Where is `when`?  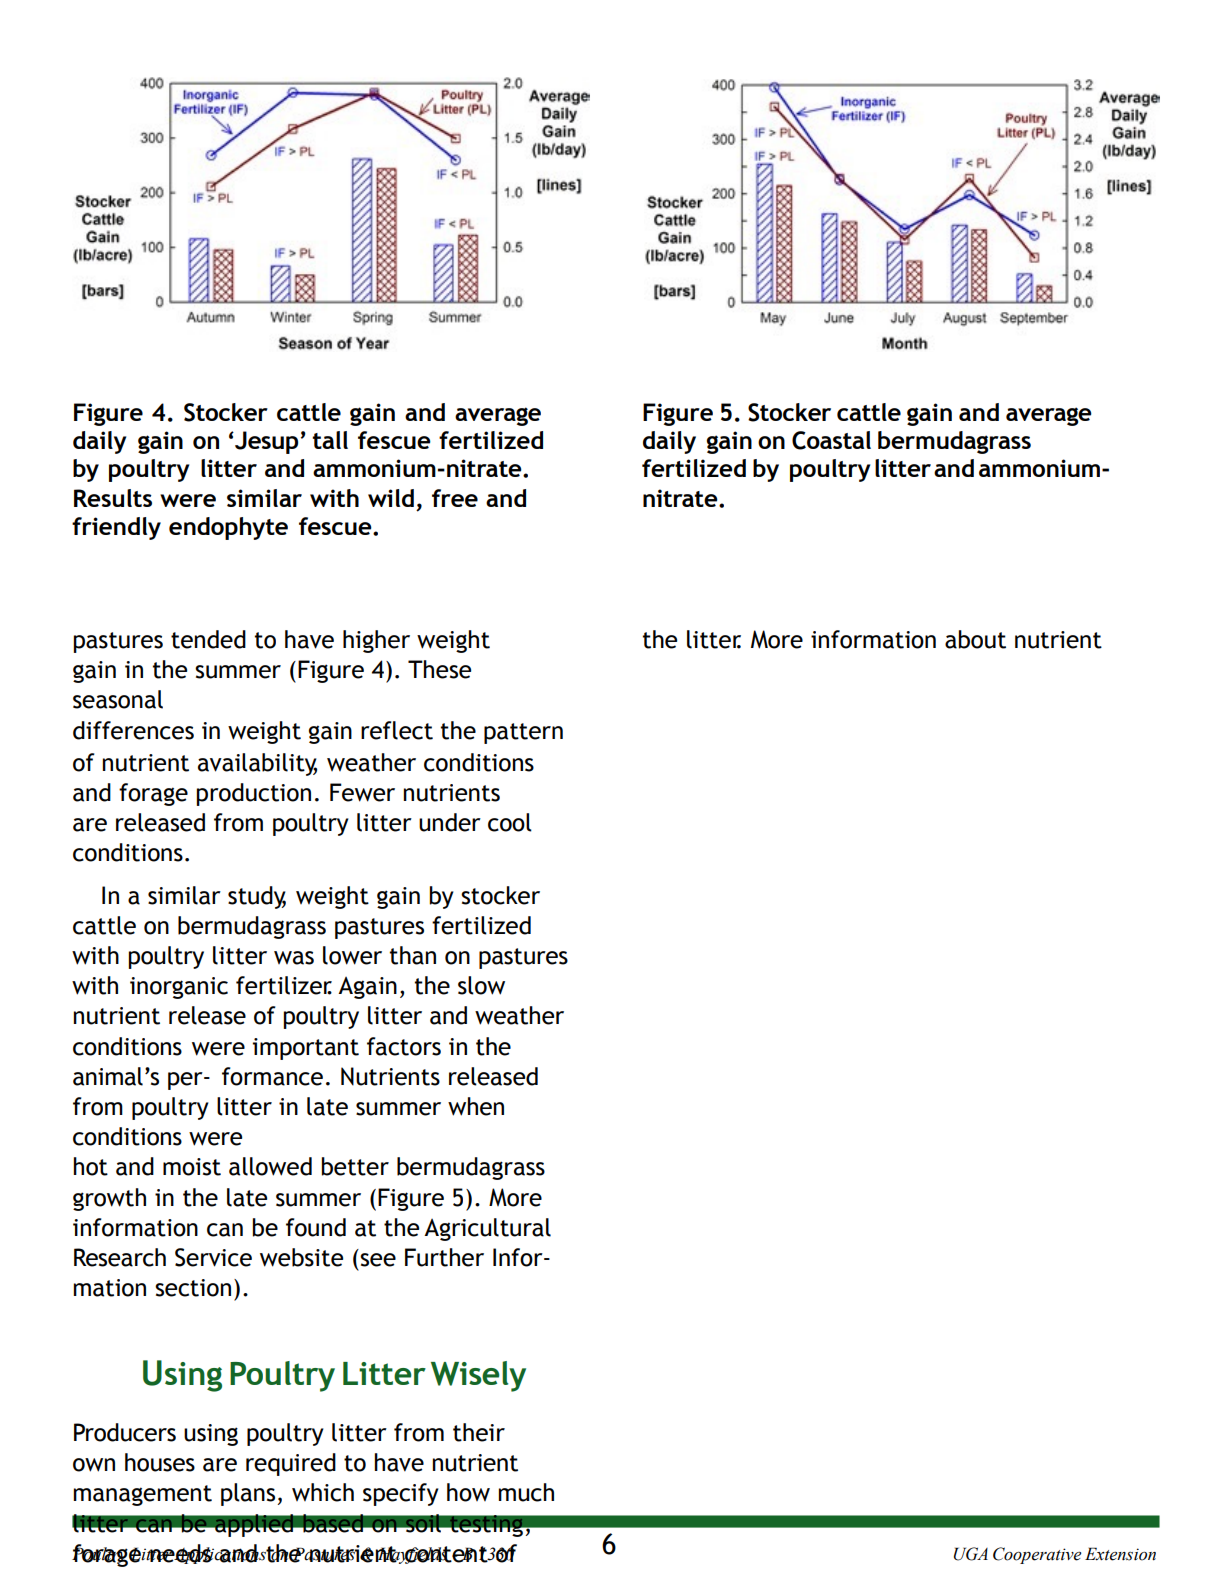
when is located at coordinates (476, 1106).
